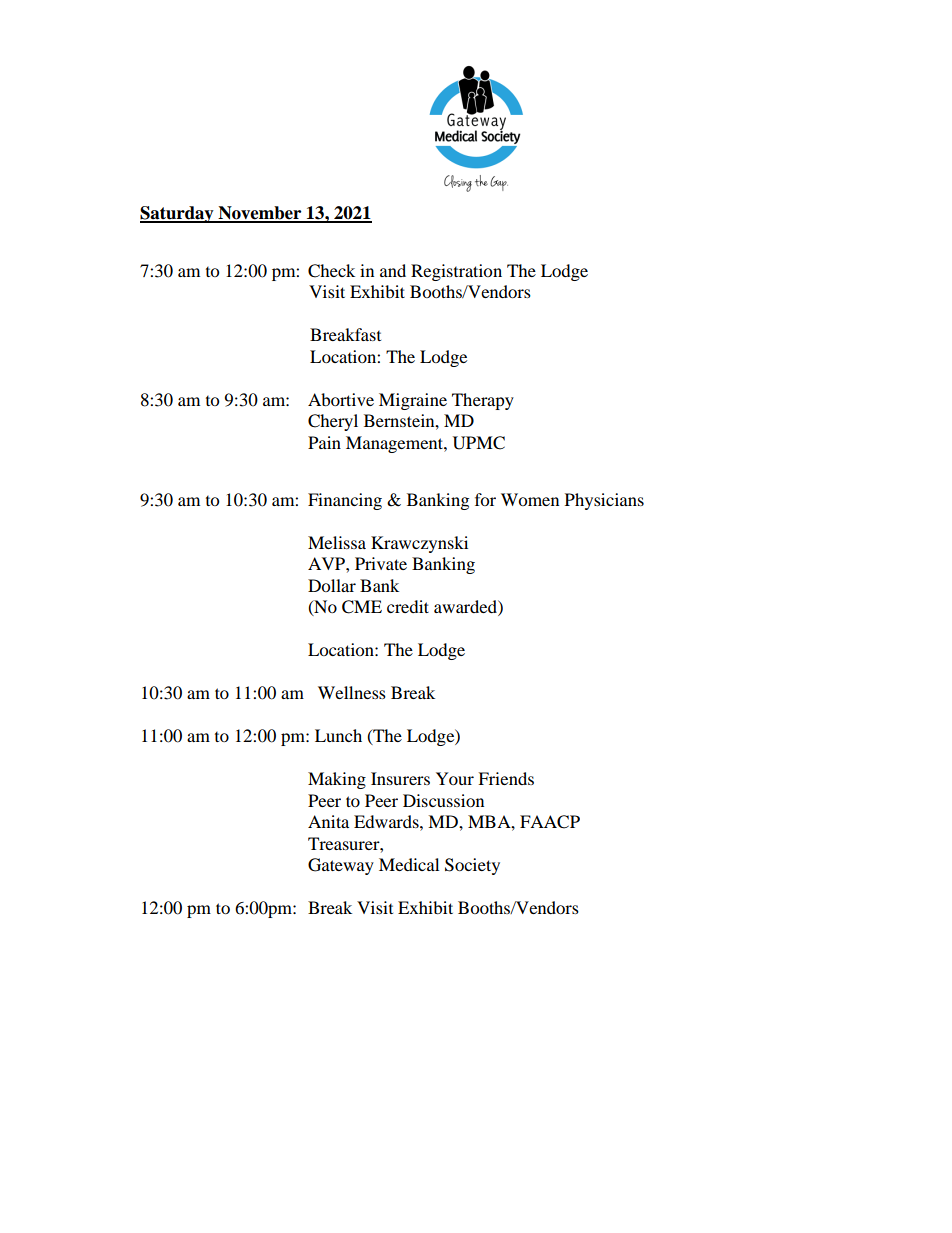 Image resolution: width=952 pixels, height=1233 pixels. What do you see at coordinates (530, 499) in the screenshot?
I see `Women` at bounding box center [530, 499].
